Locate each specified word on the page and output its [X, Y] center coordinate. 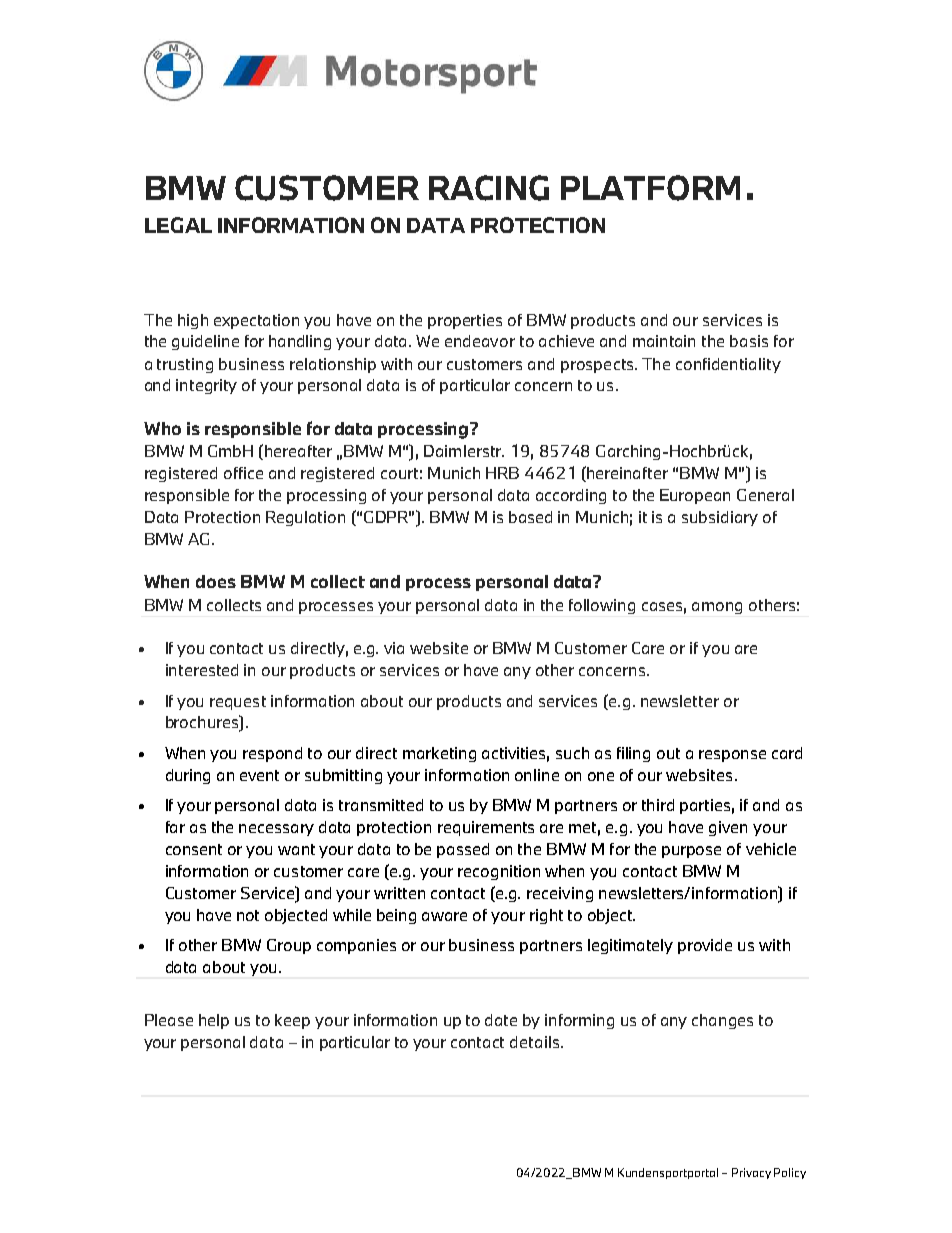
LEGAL [178, 225]
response [732, 756]
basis [749, 341]
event [259, 775]
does [216, 581]
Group [289, 946]
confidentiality [728, 365]
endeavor [480, 341]
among [717, 608]
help [214, 1021]
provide [705, 946]
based [530, 517]
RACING [489, 188]
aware [444, 916]
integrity [206, 386]
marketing [439, 754]
